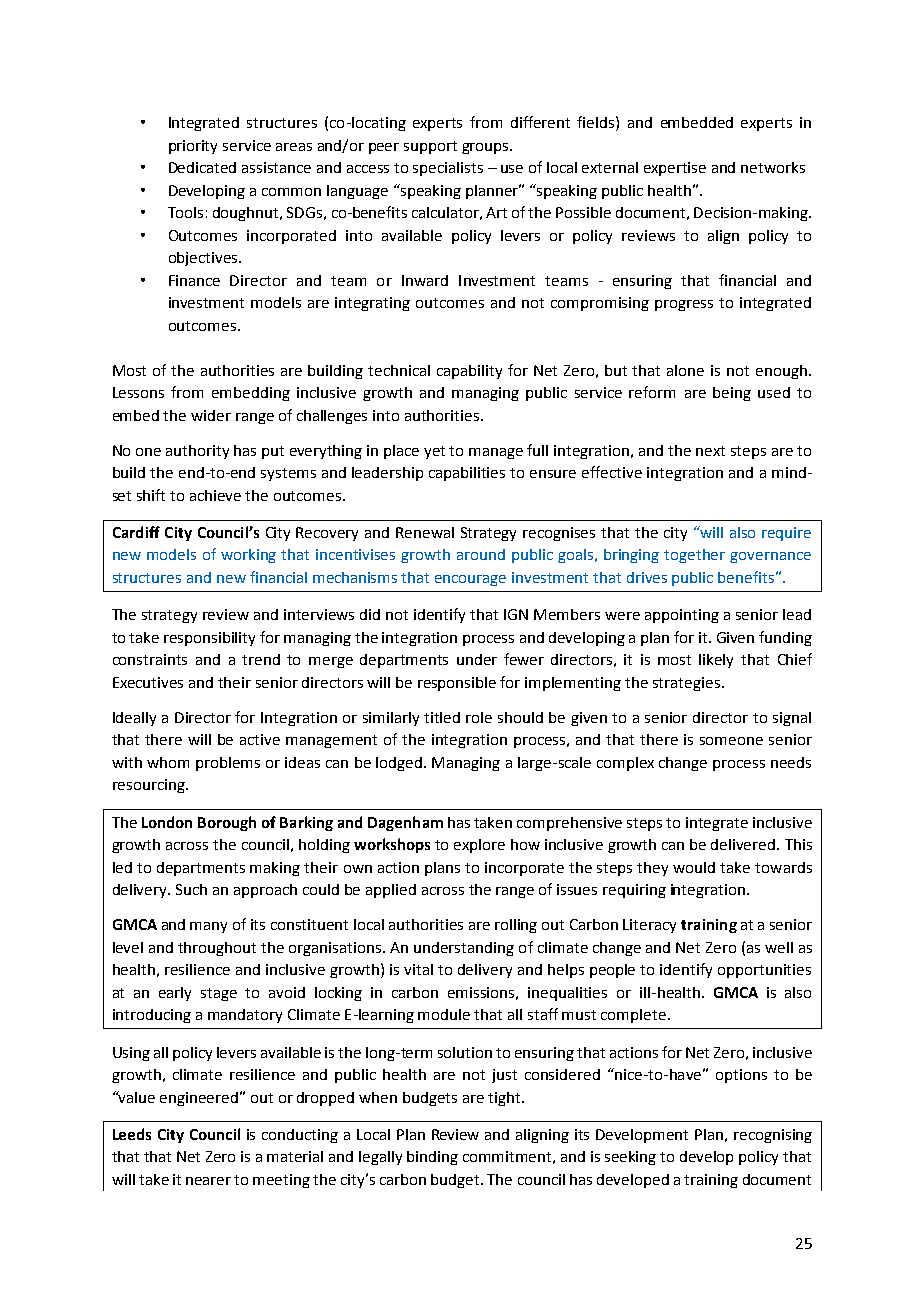 This image has height=1308, width=924. What do you see at coordinates (469, 372) in the image?
I see `capability` at bounding box center [469, 372].
